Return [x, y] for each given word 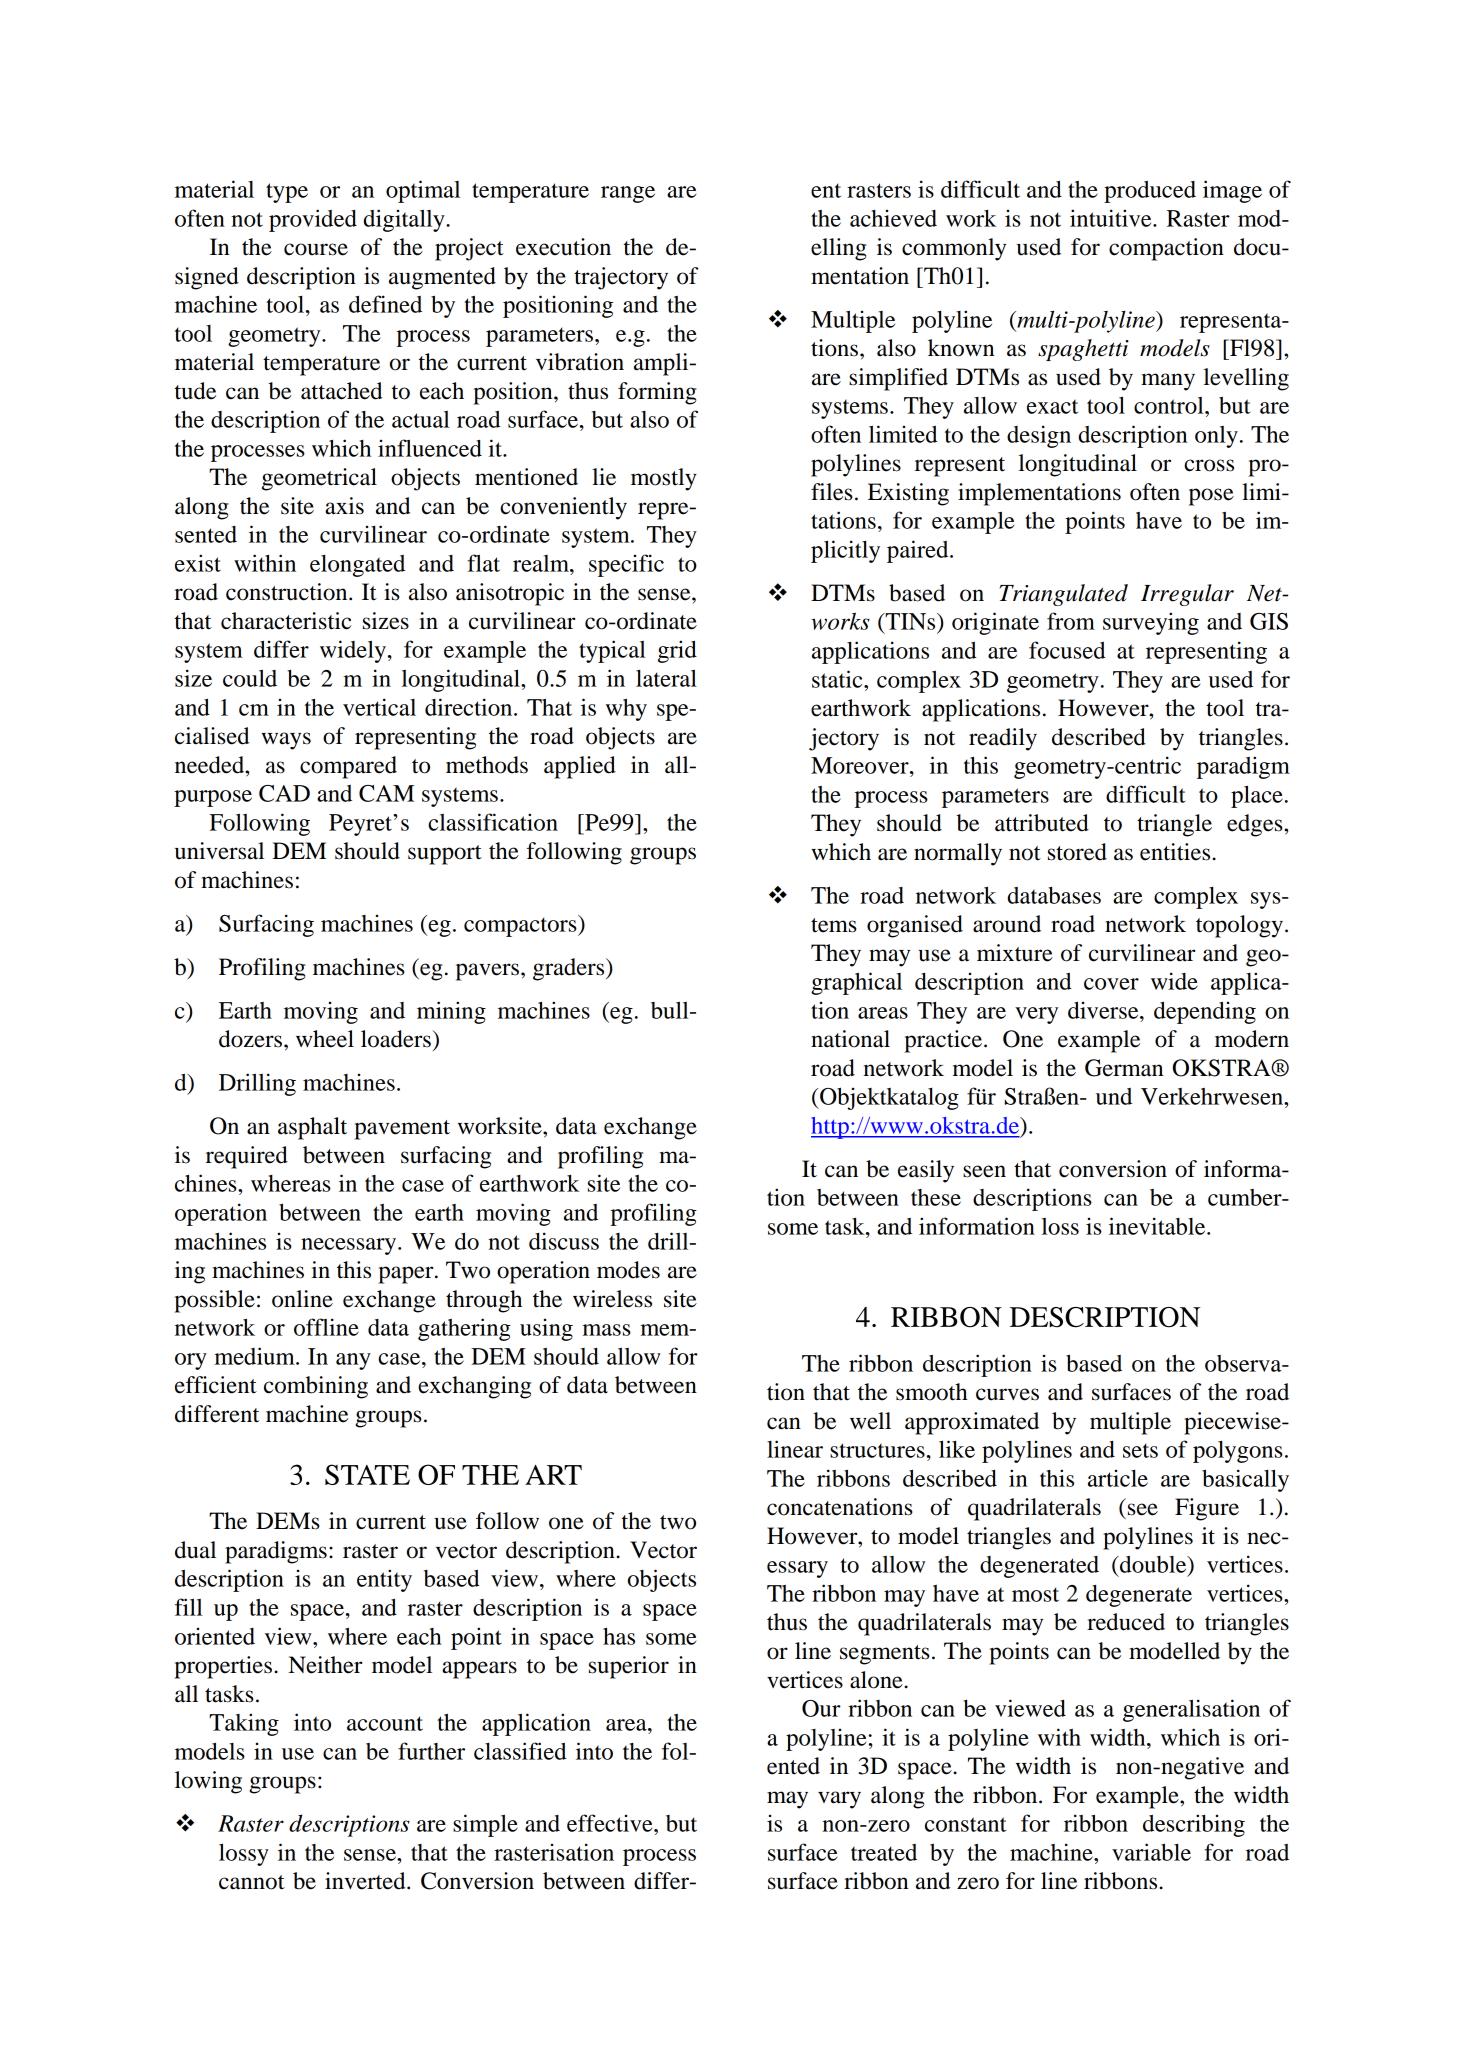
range [628, 194]
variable [1151, 1852]
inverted [366, 1881]
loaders [396, 1039]
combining [316, 1387]
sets [1140, 1450]
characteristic [286, 621]
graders [570, 969]
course [316, 249]
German [1124, 1068]
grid [677, 651]
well [870, 1421]
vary [839, 1800]
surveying [1151, 623]
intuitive [1112, 218]
